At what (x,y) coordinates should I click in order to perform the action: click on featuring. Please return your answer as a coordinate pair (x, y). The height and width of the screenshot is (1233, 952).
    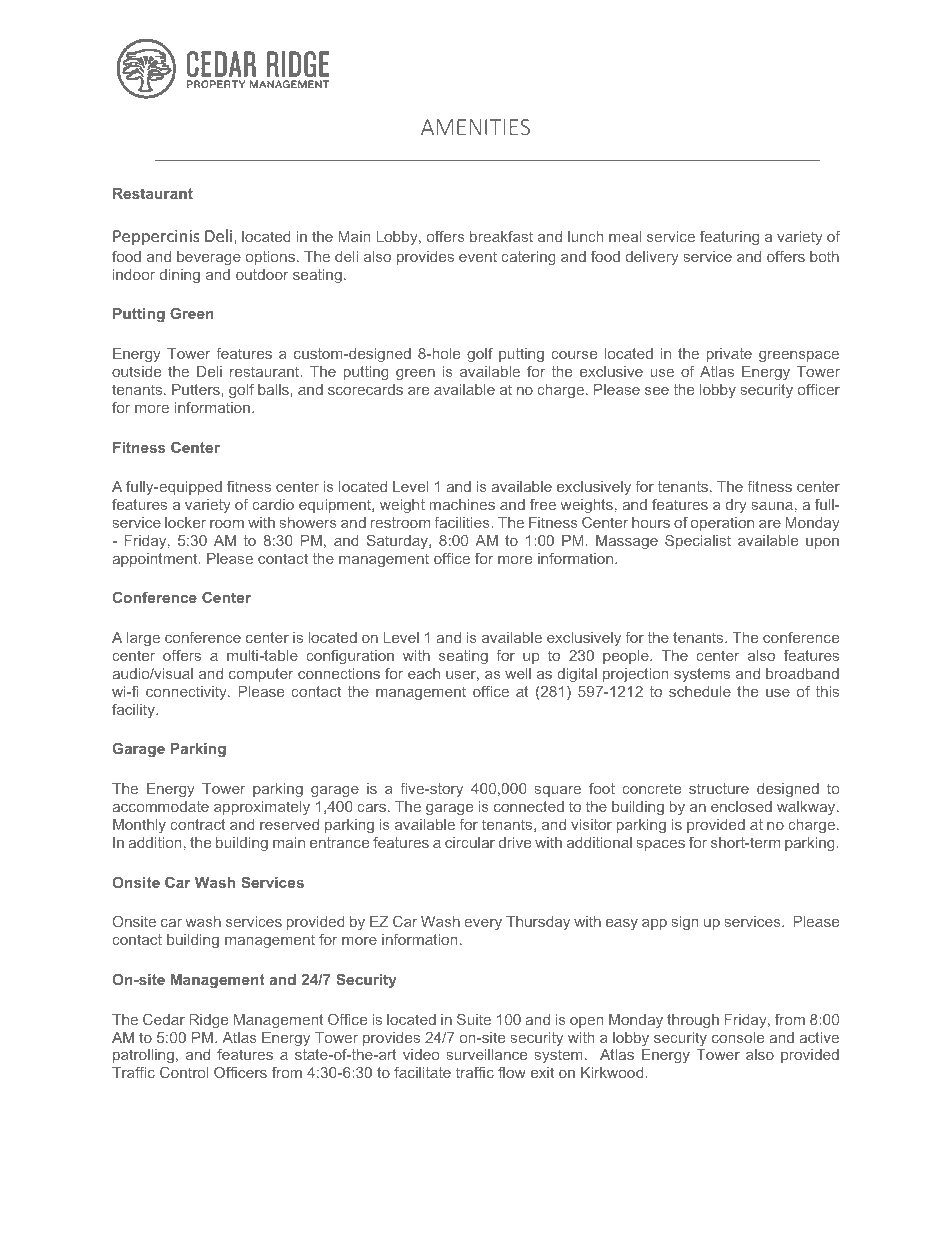
    Looking at the image, I should click on (729, 238).
